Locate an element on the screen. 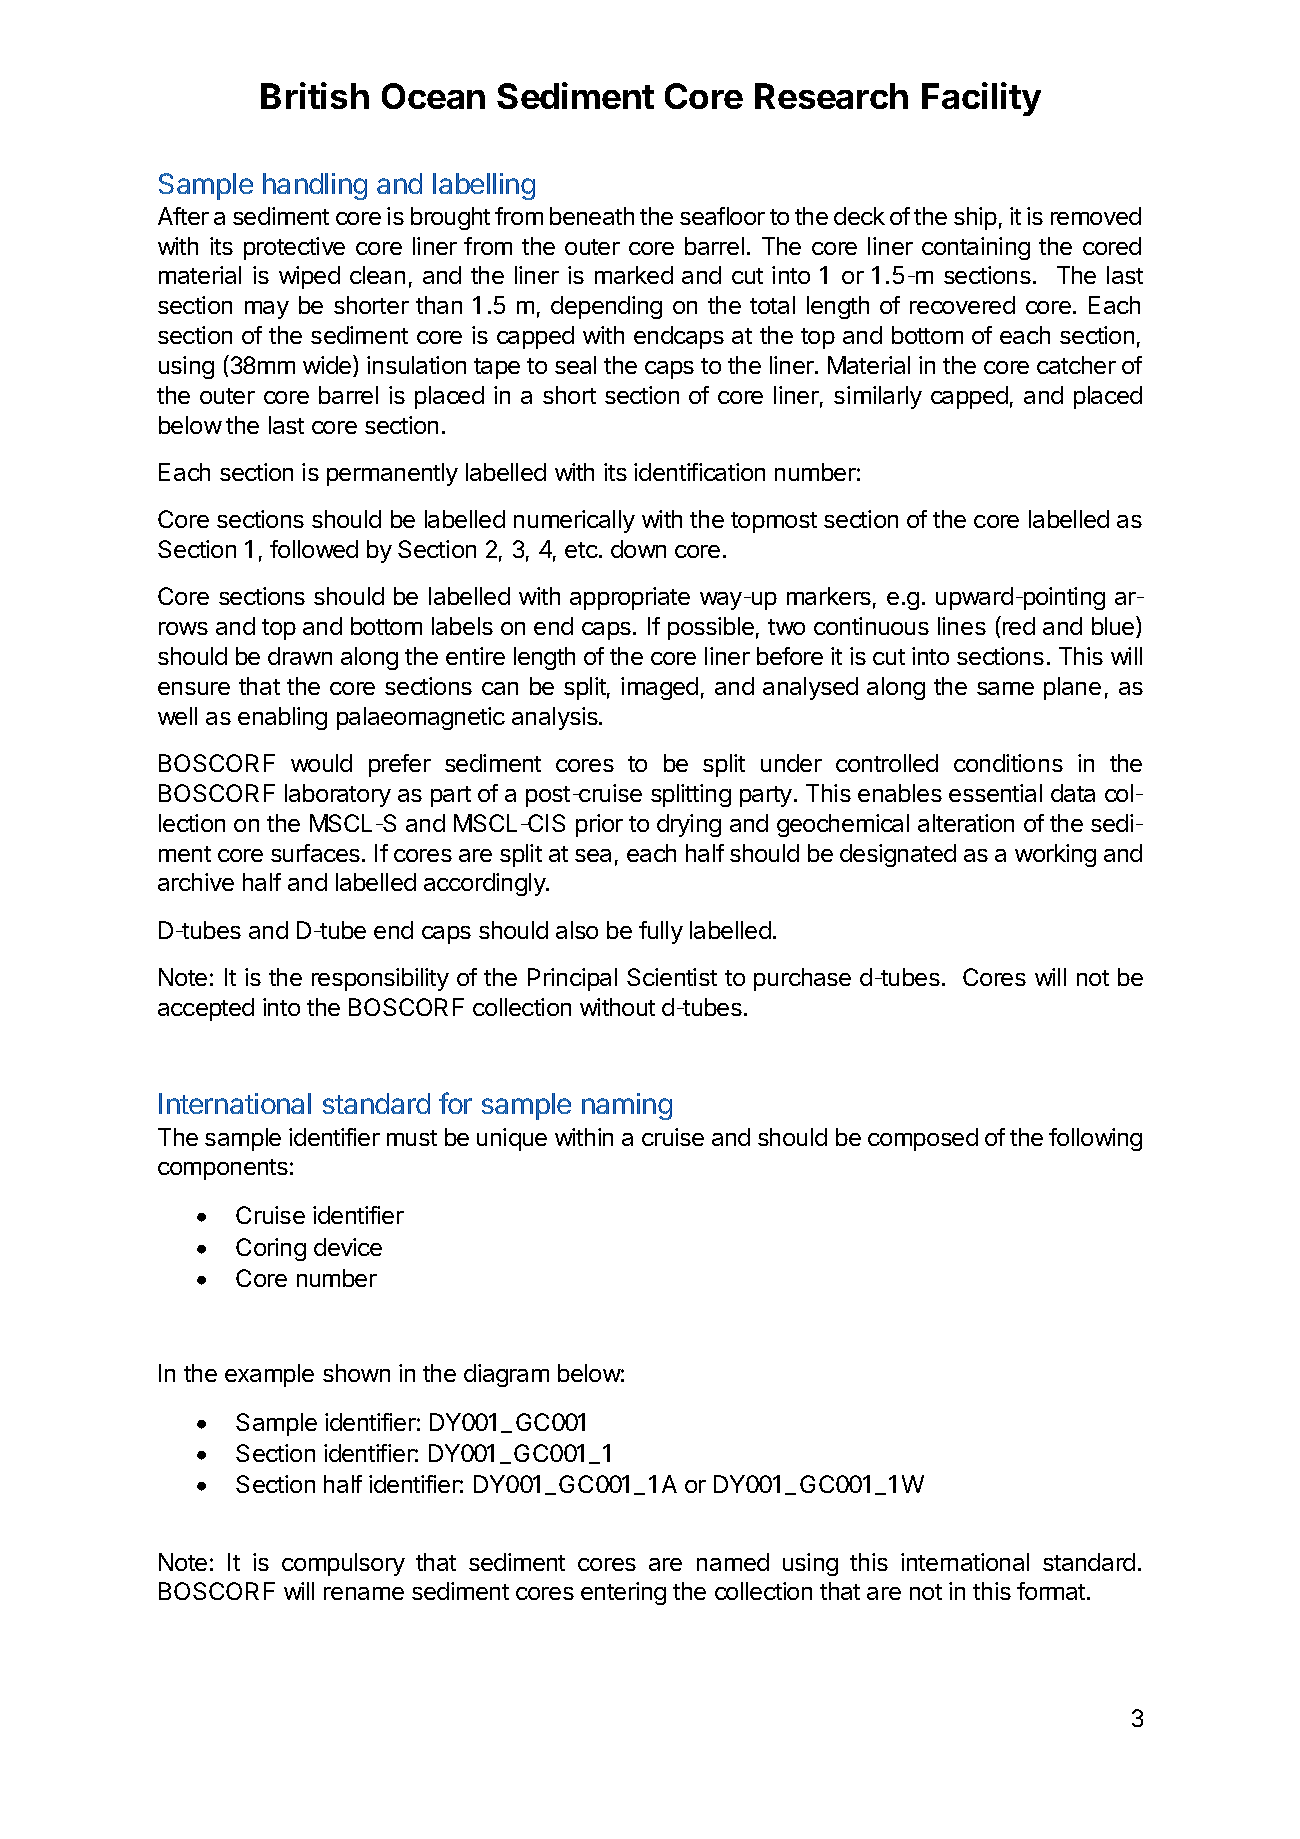 This screenshot has width=1300, height=1839. catcher is located at coordinates (1076, 365).
